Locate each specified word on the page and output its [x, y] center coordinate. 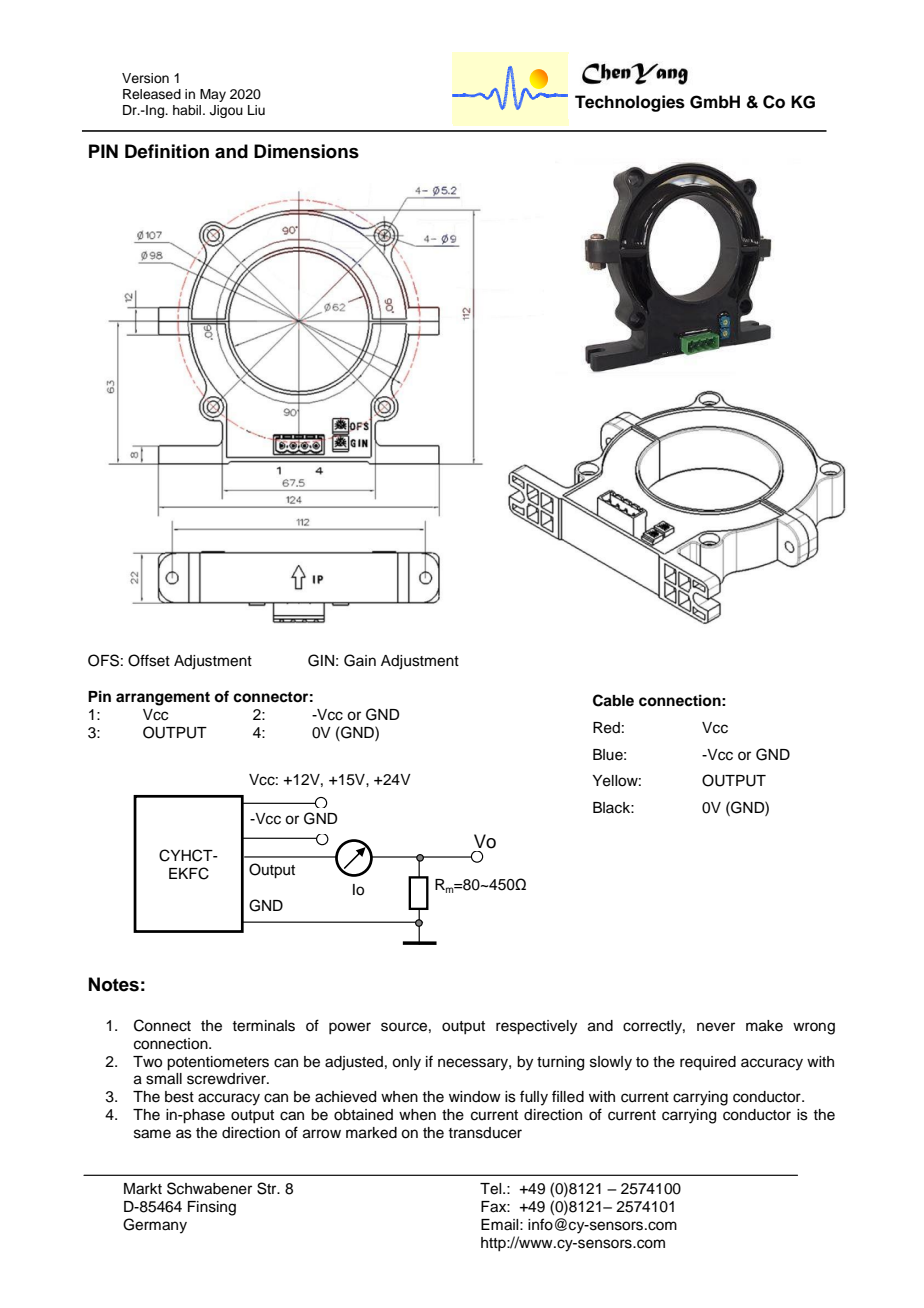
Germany [155, 1226]
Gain [360, 660]
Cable [613, 700]
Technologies [630, 103]
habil [188, 110]
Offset [149, 660]
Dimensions [306, 151]
